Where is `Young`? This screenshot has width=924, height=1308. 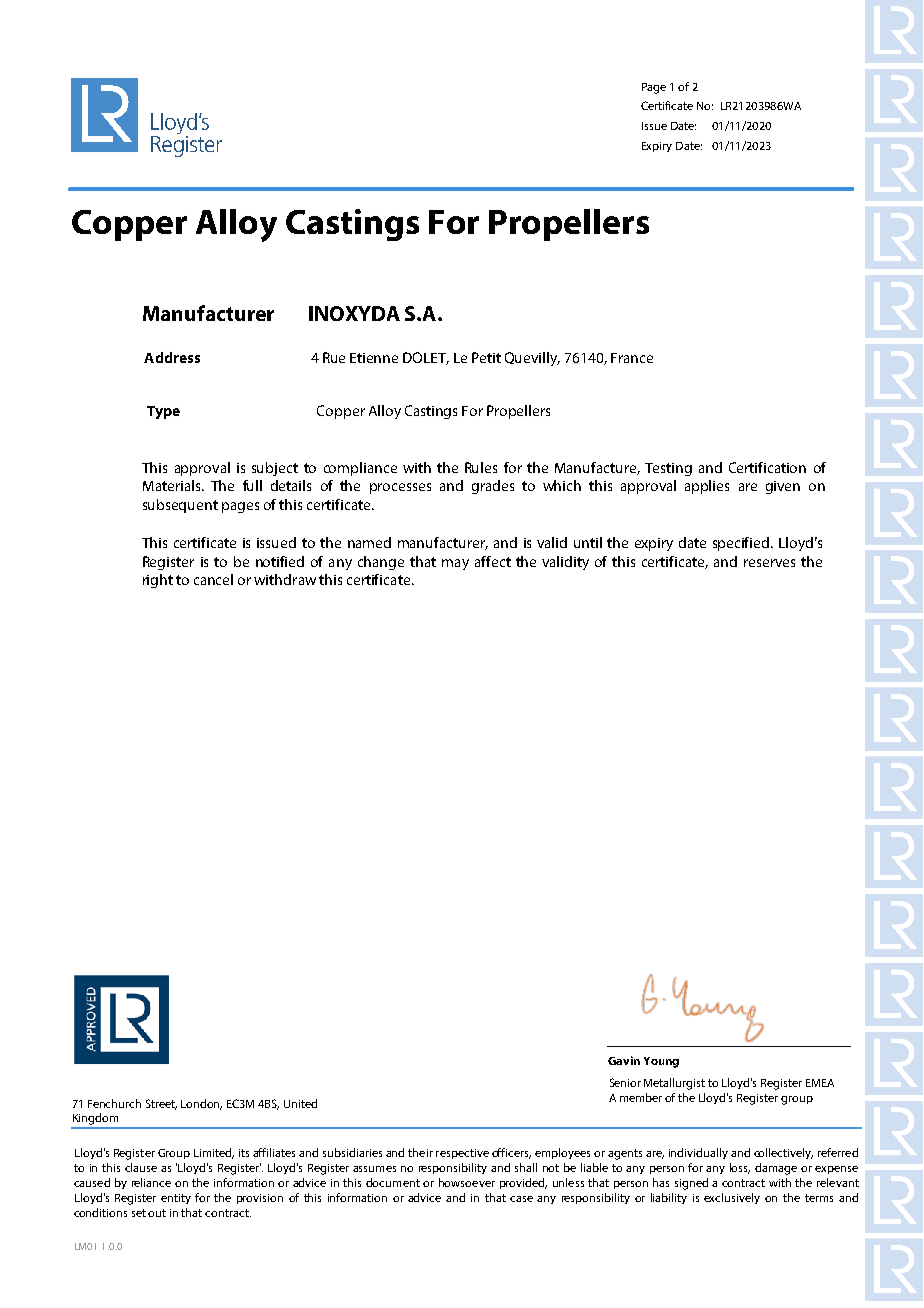
Young is located at coordinates (661, 1062).
